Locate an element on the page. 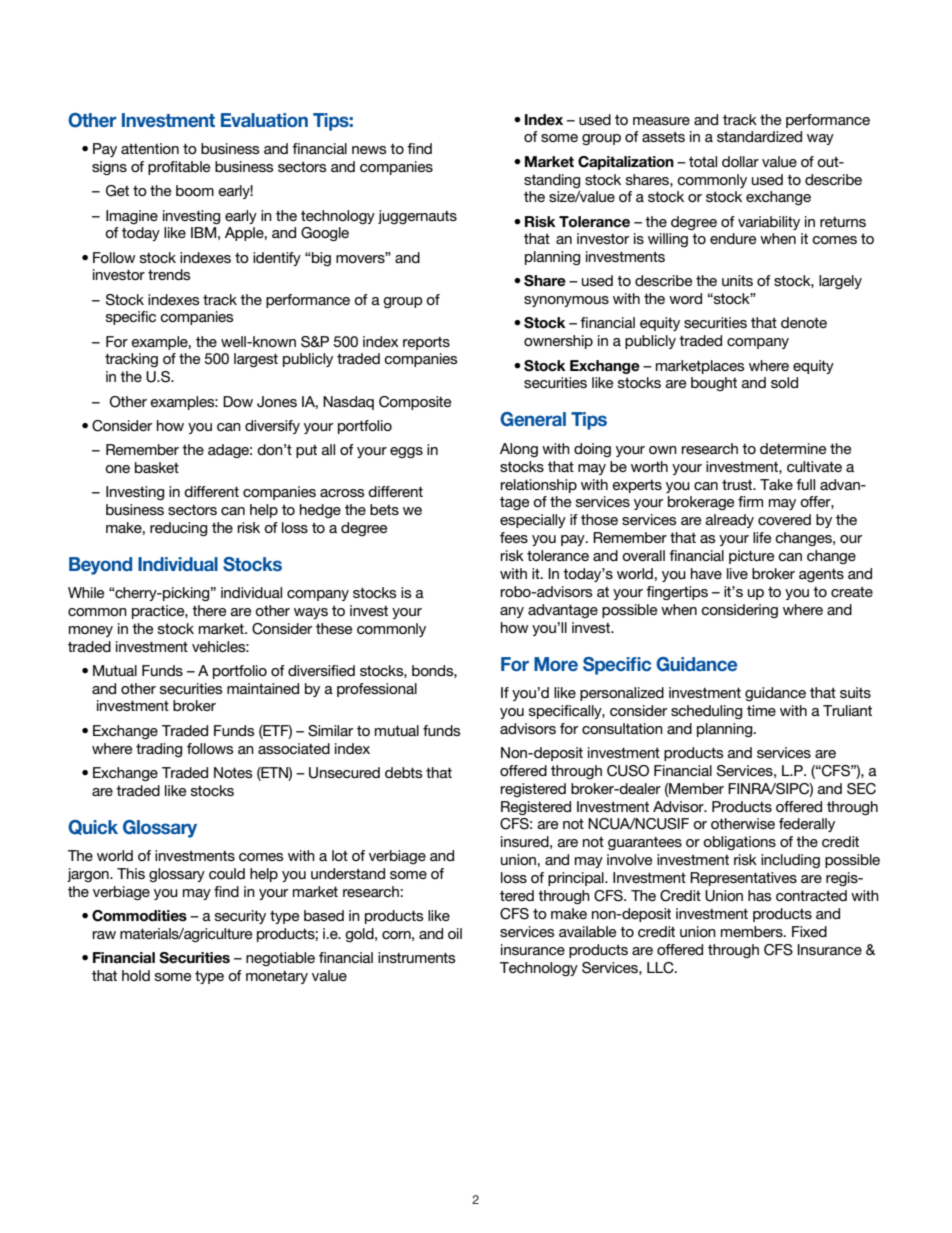 Image resolution: width=952 pixels, height=1233 pixels. Dow is located at coordinates (238, 401).
